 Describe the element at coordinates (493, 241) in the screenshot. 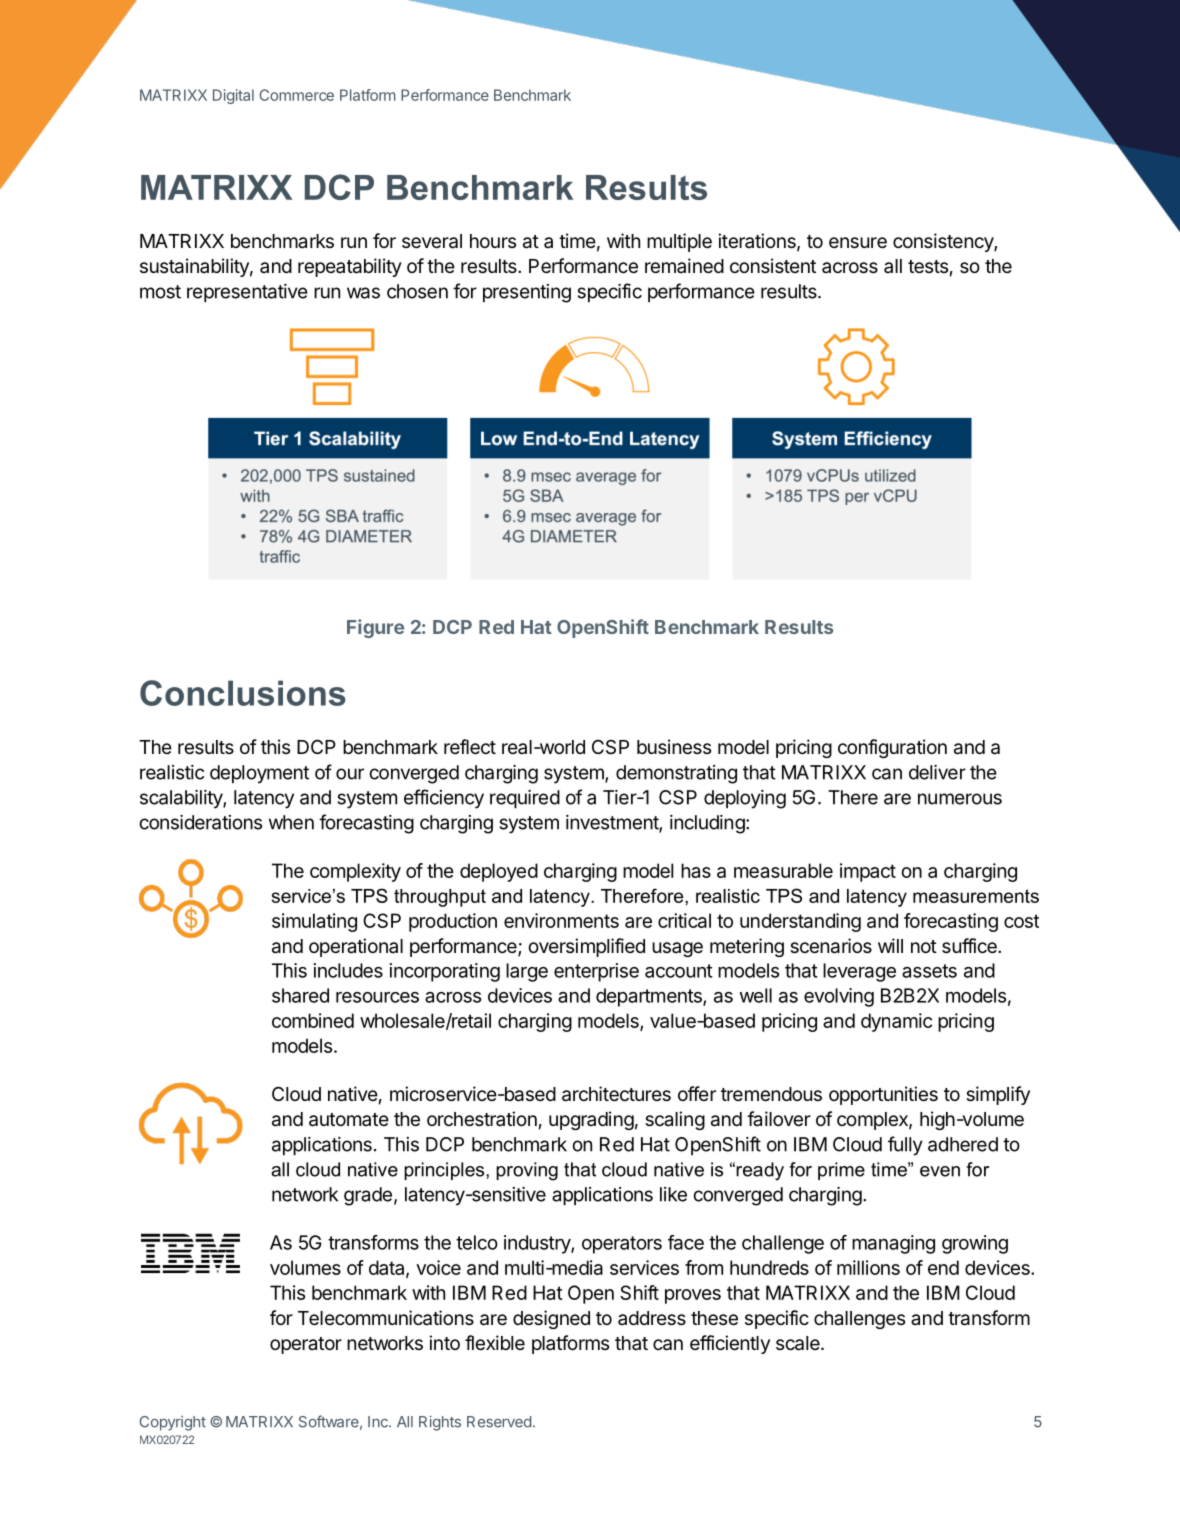

I see `hours` at that location.
